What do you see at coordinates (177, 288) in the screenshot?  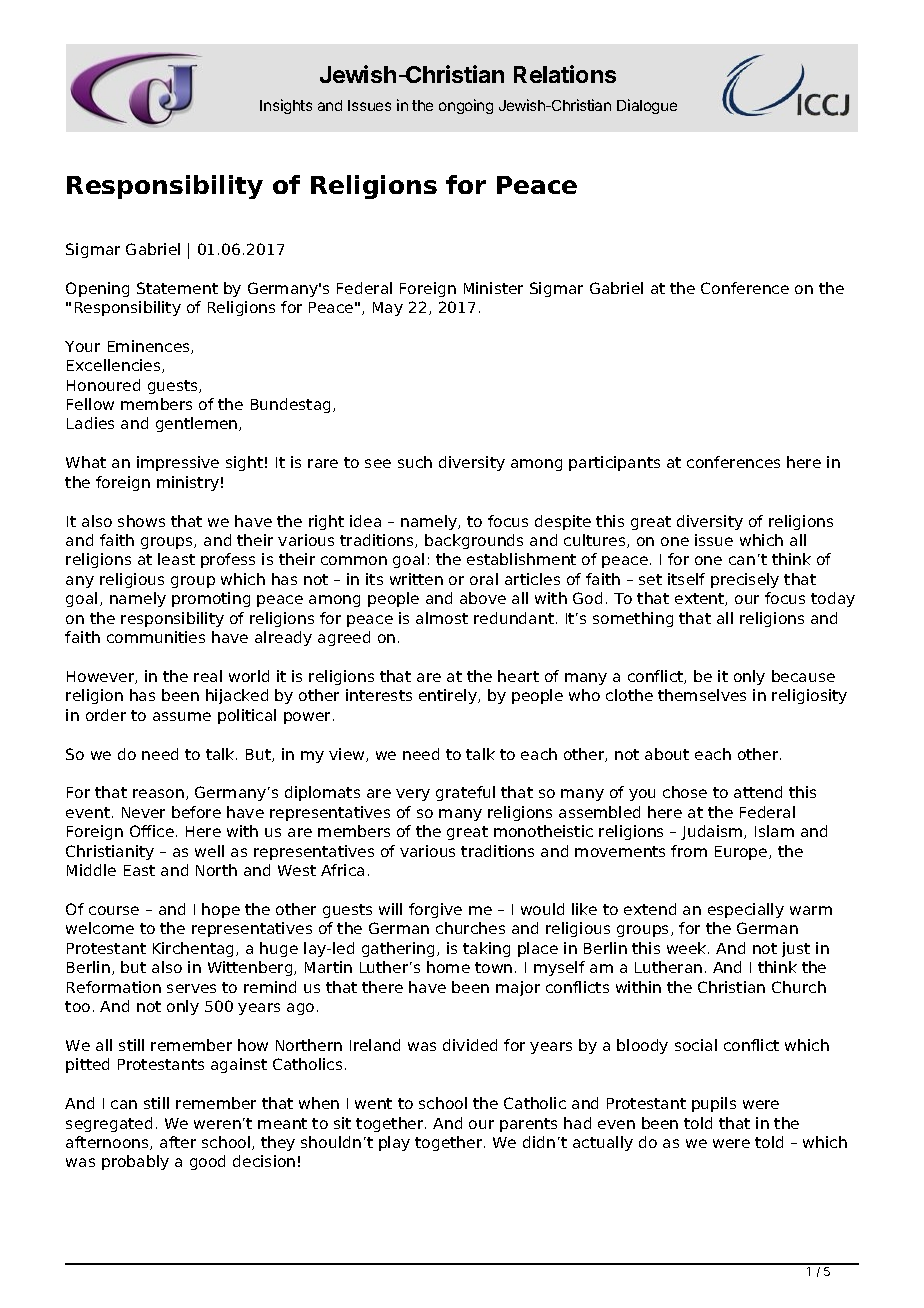 I see `Statement` at bounding box center [177, 288].
